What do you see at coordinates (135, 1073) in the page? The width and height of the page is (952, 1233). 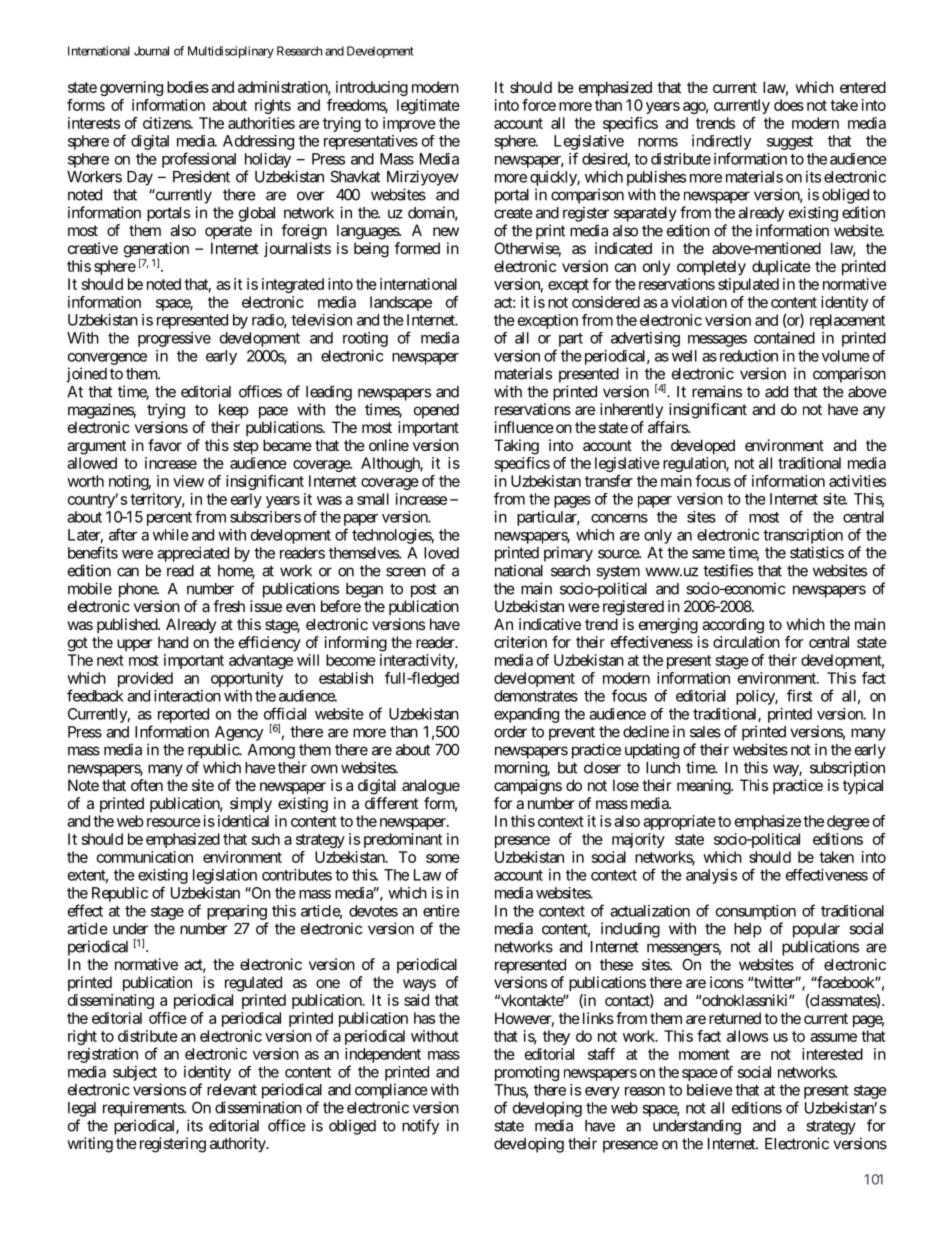 I see `subject` at bounding box center [135, 1073].
